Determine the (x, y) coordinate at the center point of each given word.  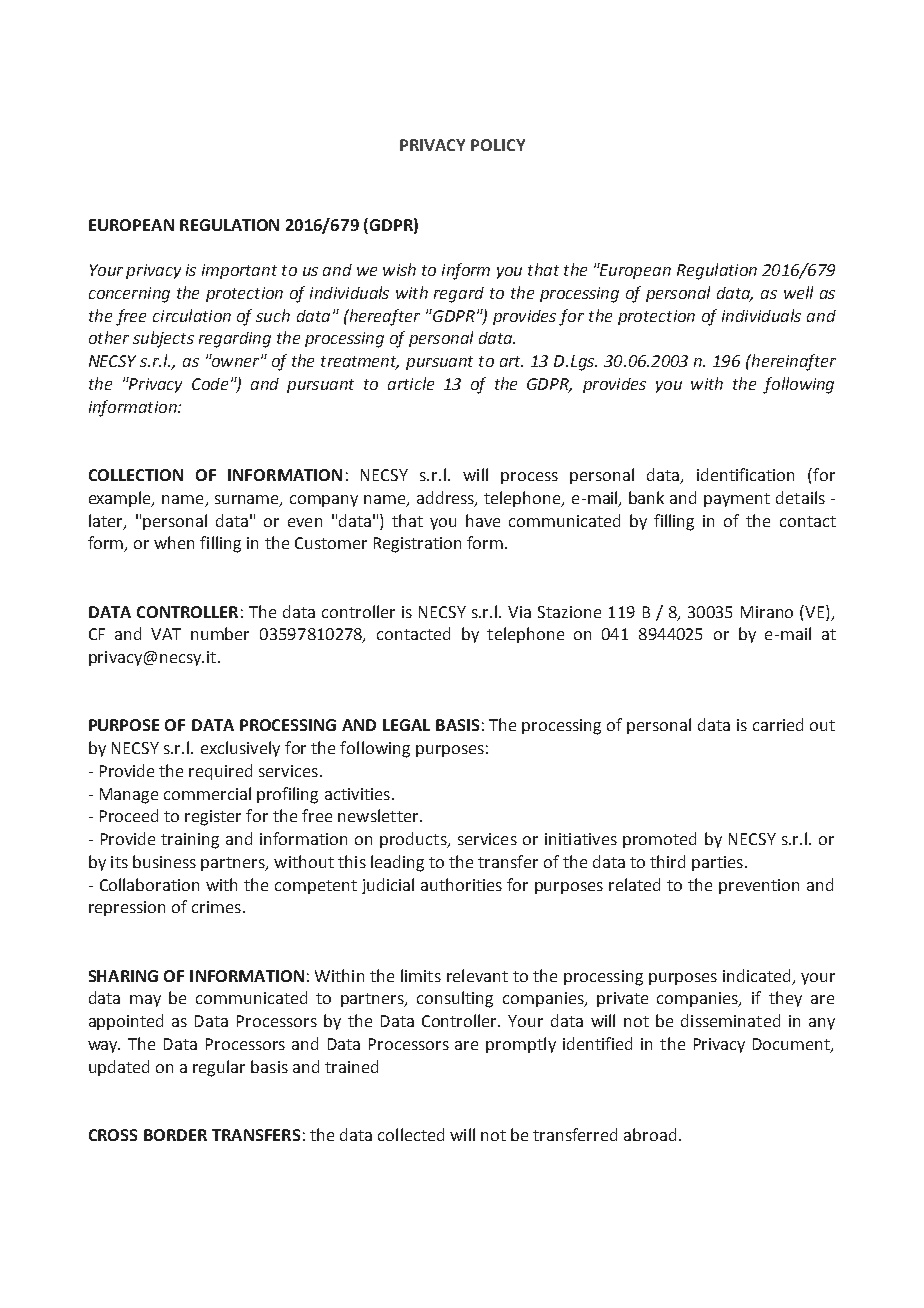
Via (519, 612)
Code (210, 384)
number (220, 633)
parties (717, 863)
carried (778, 724)
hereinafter (792, 362)
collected (411, 1134)
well (798, 292)
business (164, 861)
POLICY (498, 145)
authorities (461, 884)
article (411, 383)
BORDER (175, 1135)
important (239, 271)
